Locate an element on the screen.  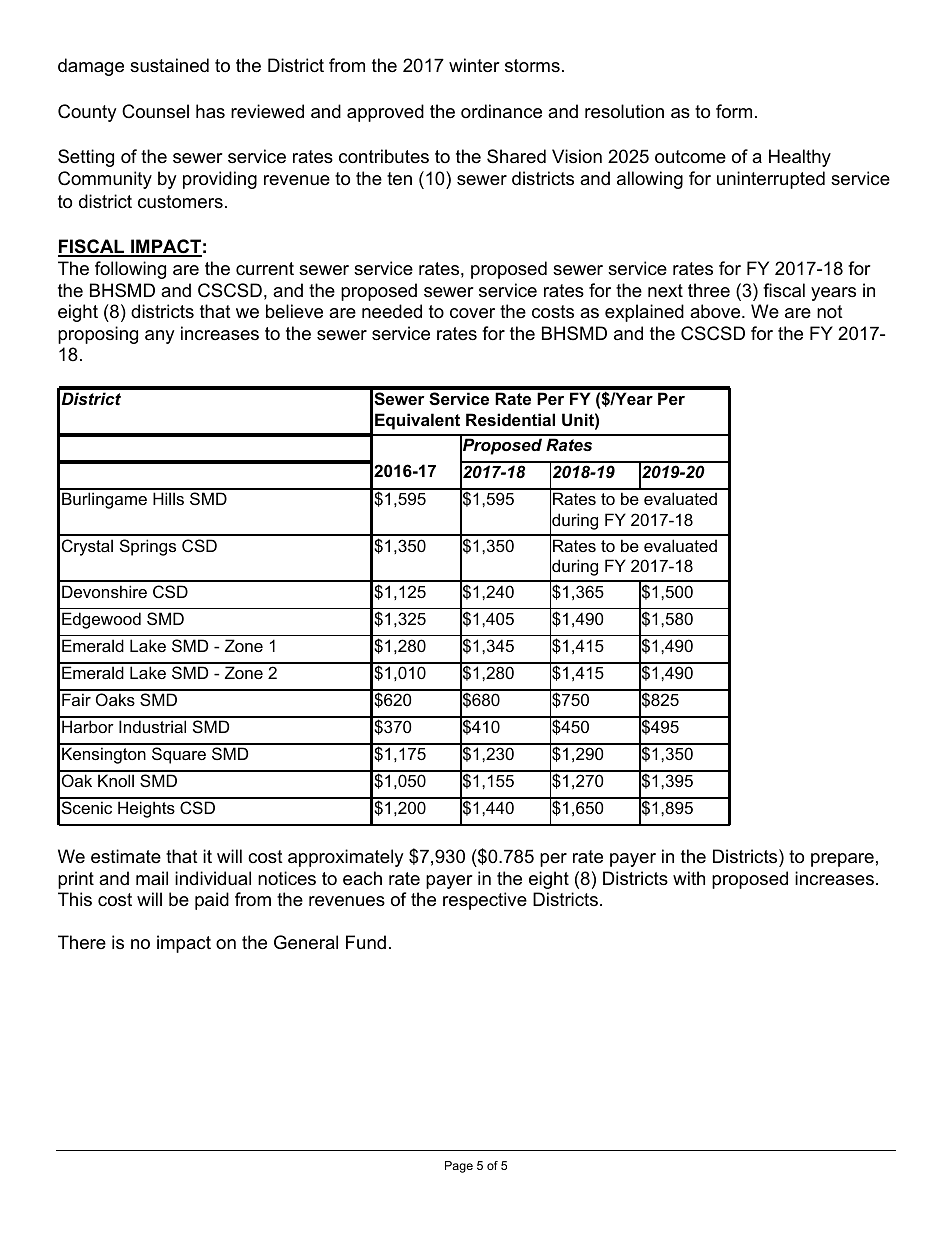
Square is located at coordinates (179, 755).
